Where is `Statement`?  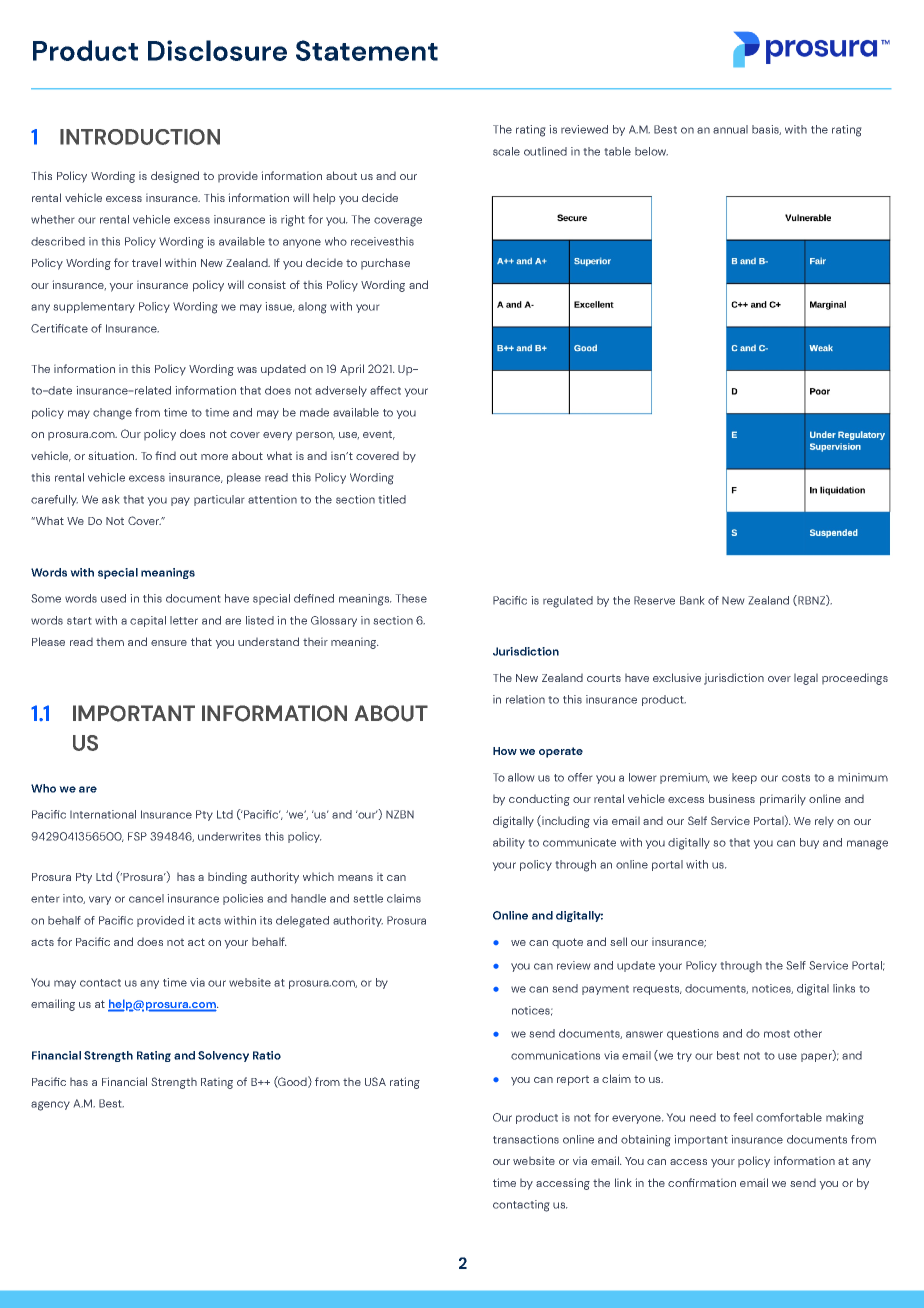 Statement is located at coordinates (367, 50).
